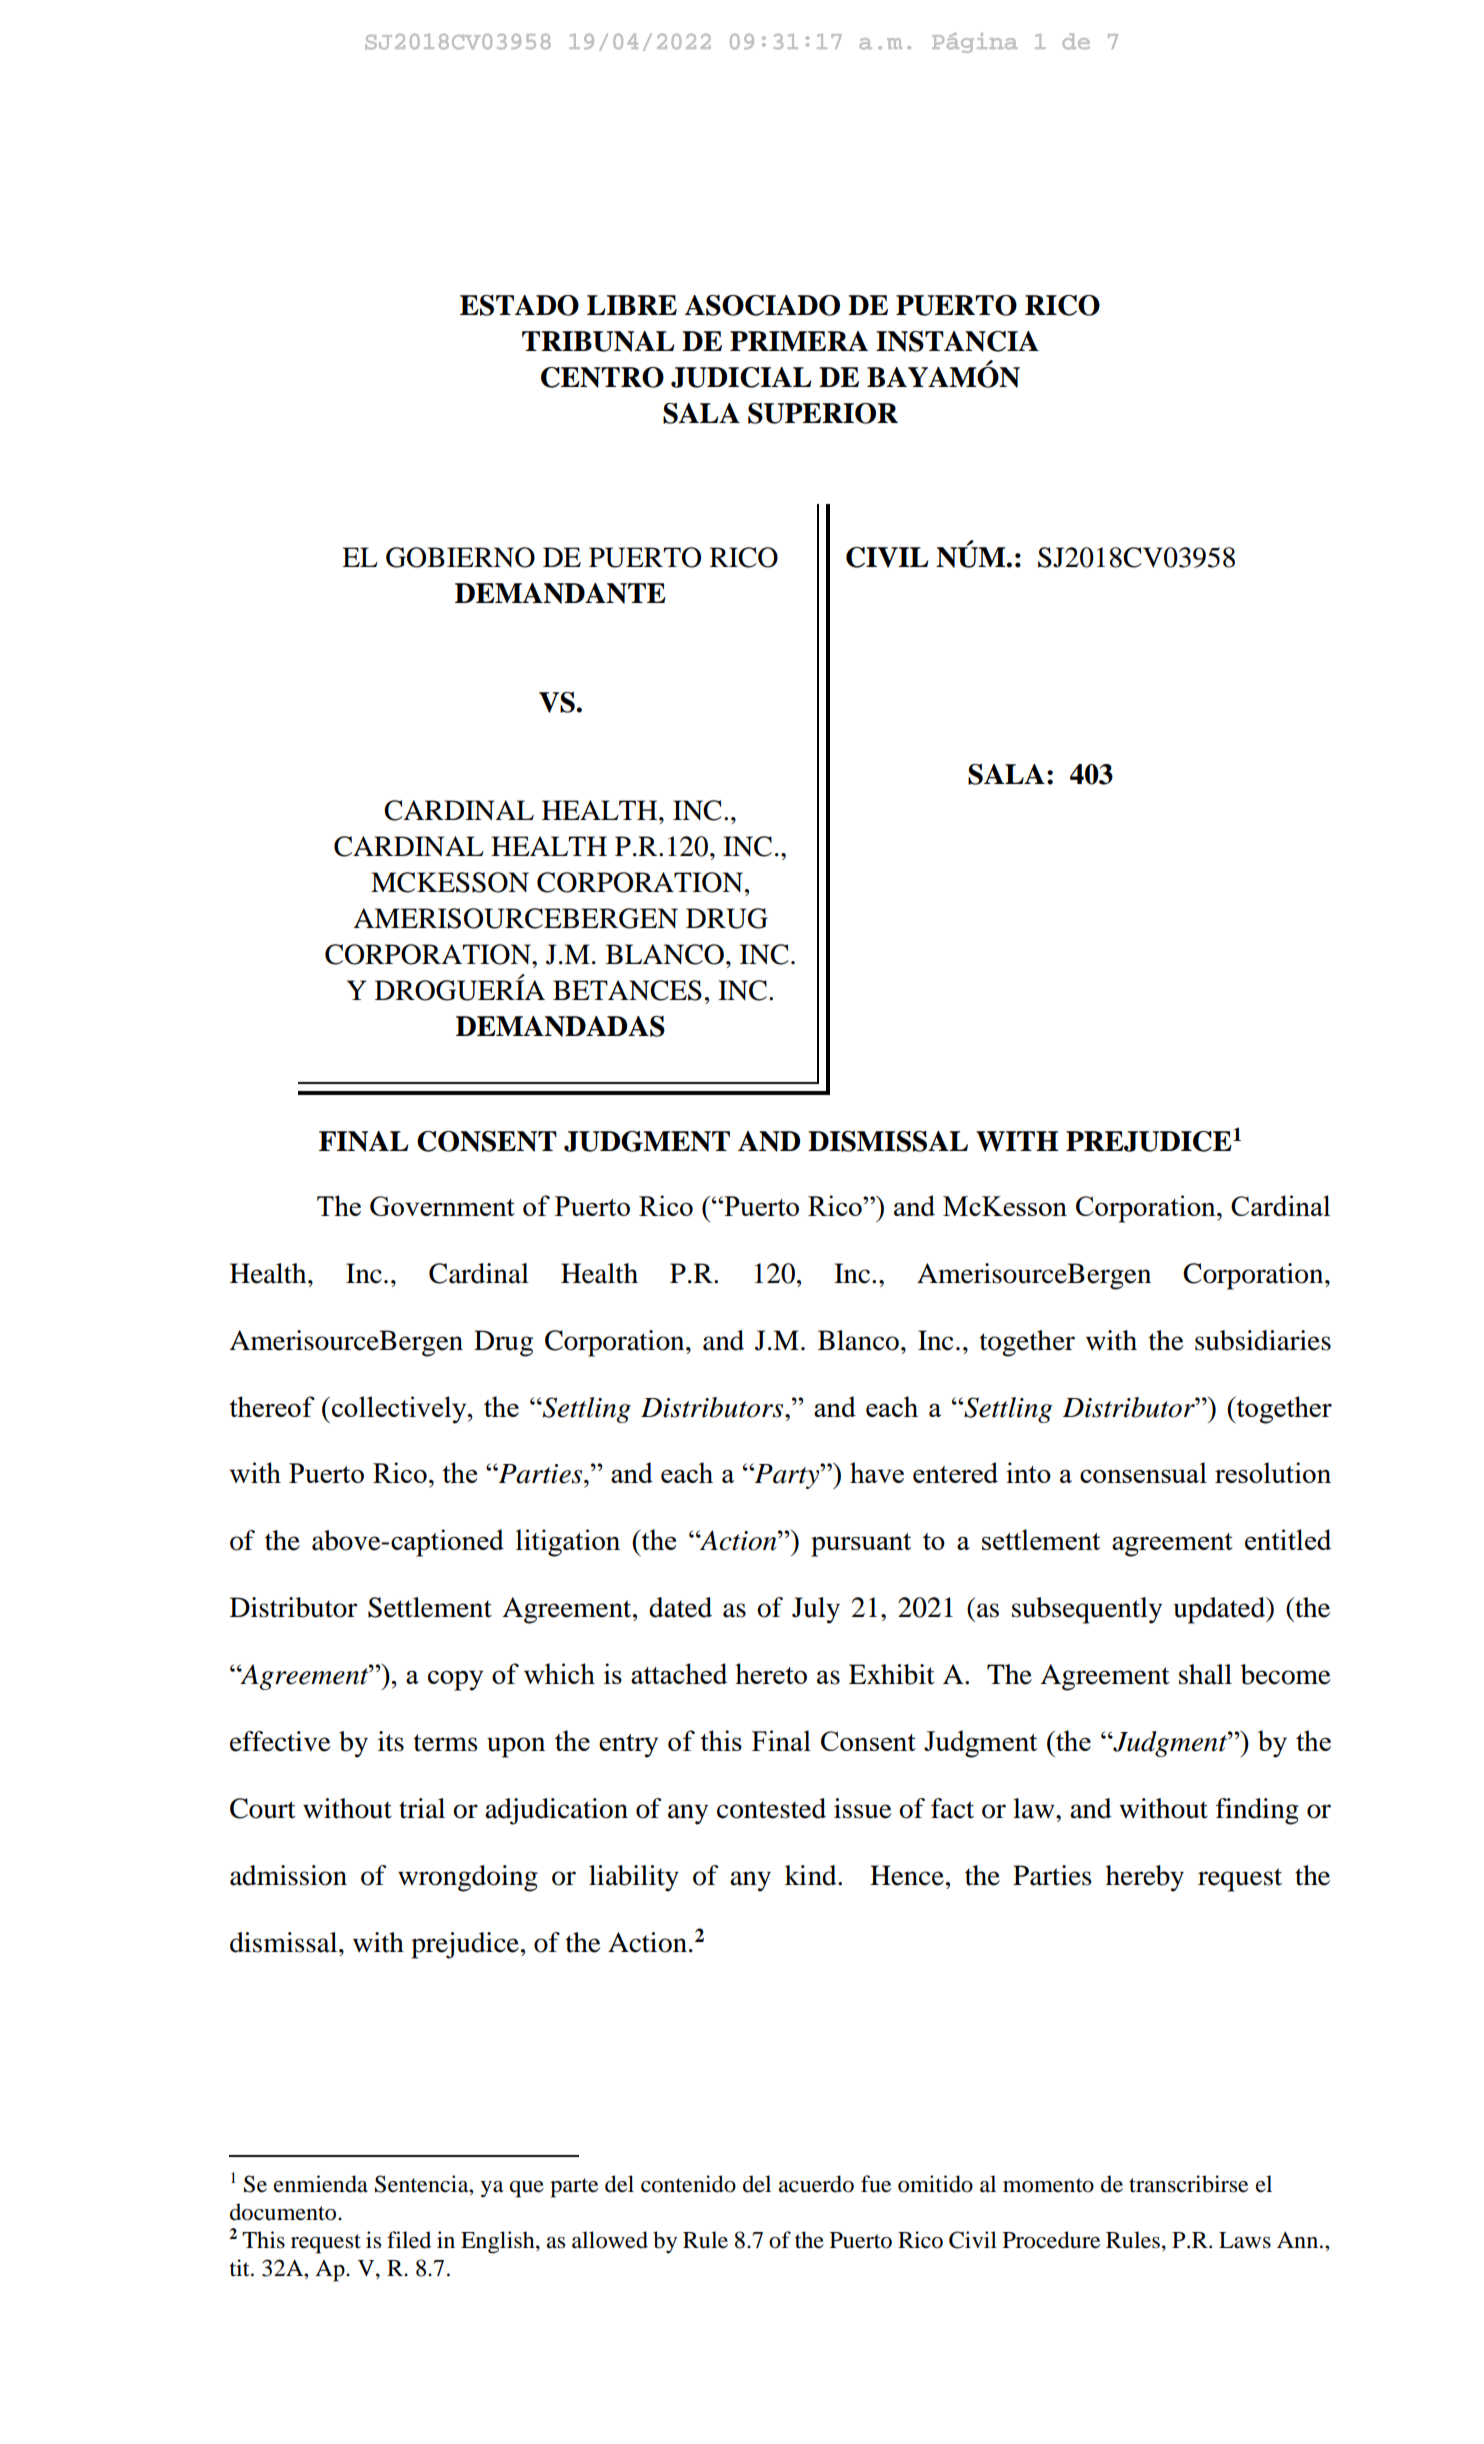  Describe the element at coordinates (688, 2184) in the screenshot. I see `contenido` at that location.
